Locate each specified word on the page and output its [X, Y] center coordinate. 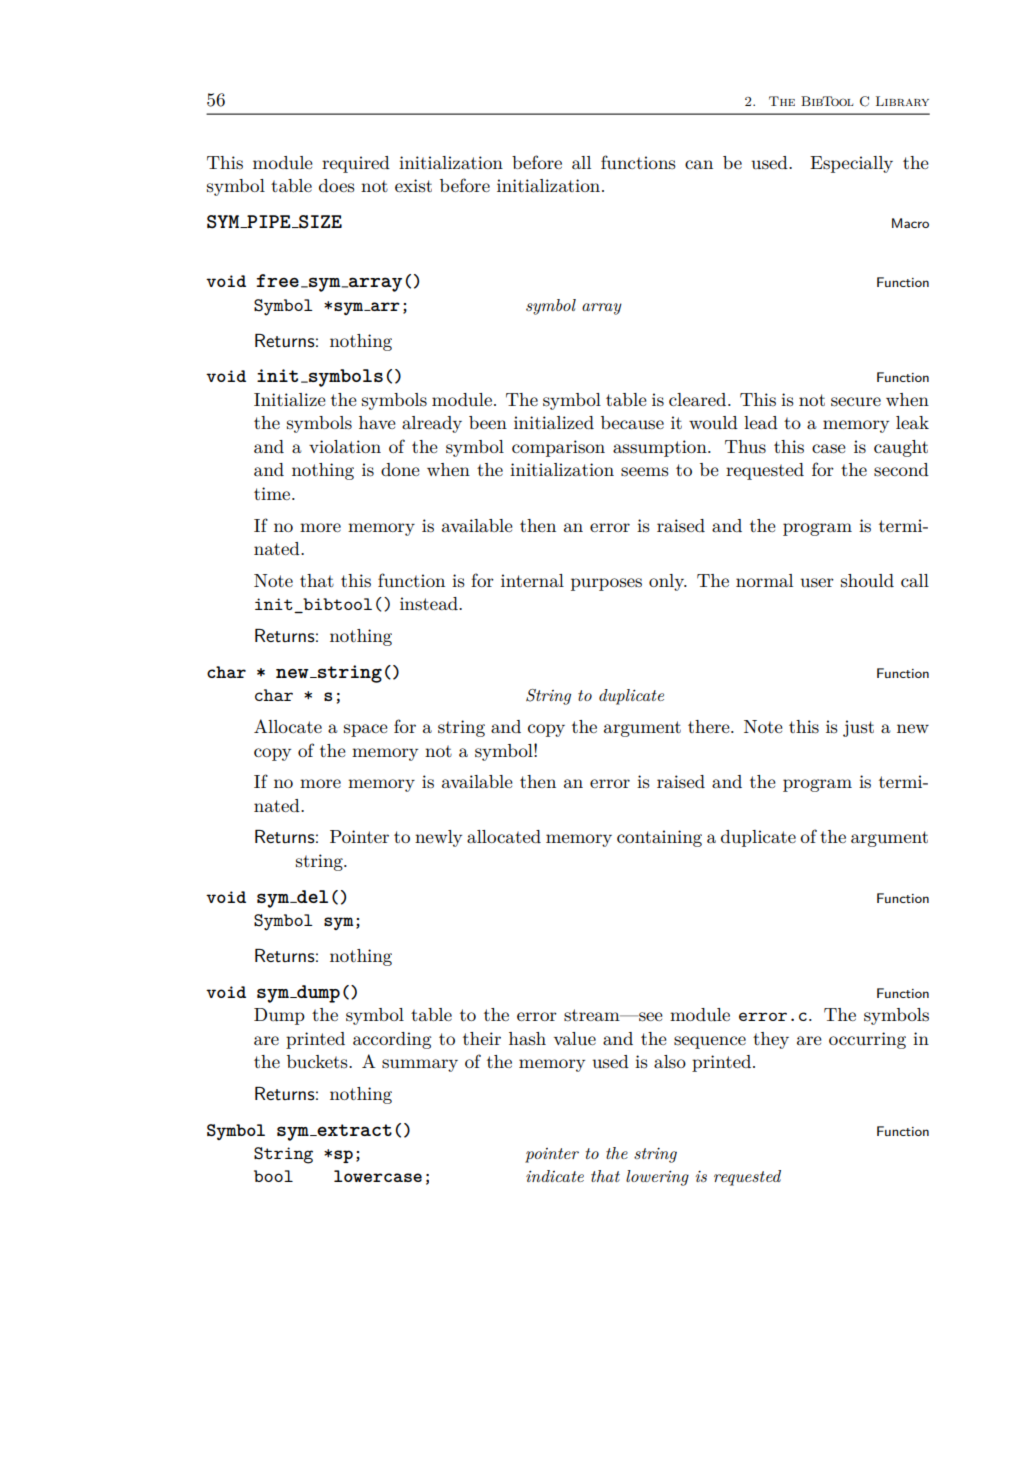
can [699, 164]
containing [659, 838]
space [366, 730]
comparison [558, 448]
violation [345, 446]
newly [438, 838]
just [858, 728]
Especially [851, 164]
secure [856, 402]
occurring [867, 1040]
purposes [606, 584]
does [337, 186]
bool [273, 1176]
